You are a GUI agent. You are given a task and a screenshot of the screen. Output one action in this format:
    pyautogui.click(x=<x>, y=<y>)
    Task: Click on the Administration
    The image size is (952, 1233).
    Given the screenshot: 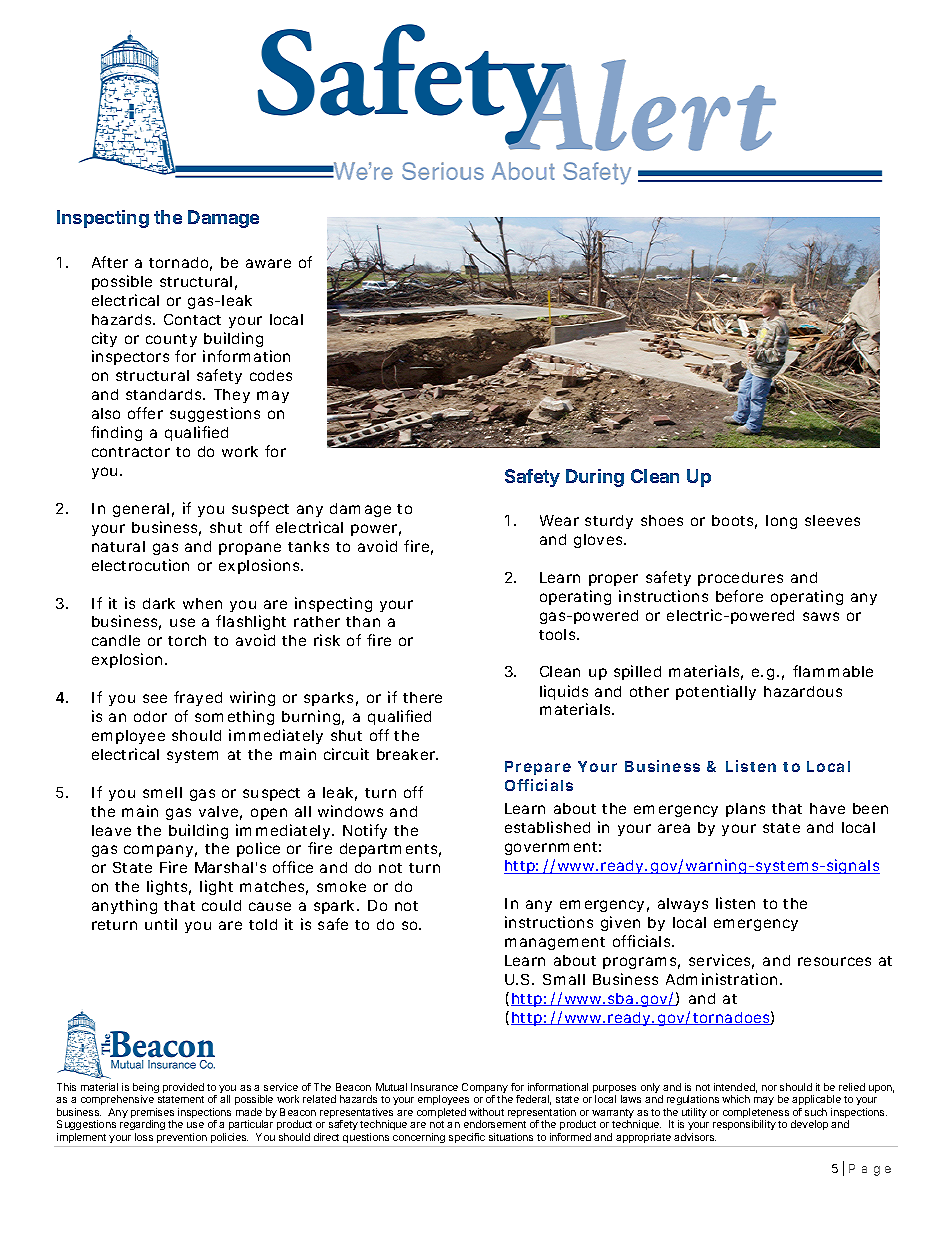 What is the action you would take?
    pyautogui.click(x=724, y=979)
